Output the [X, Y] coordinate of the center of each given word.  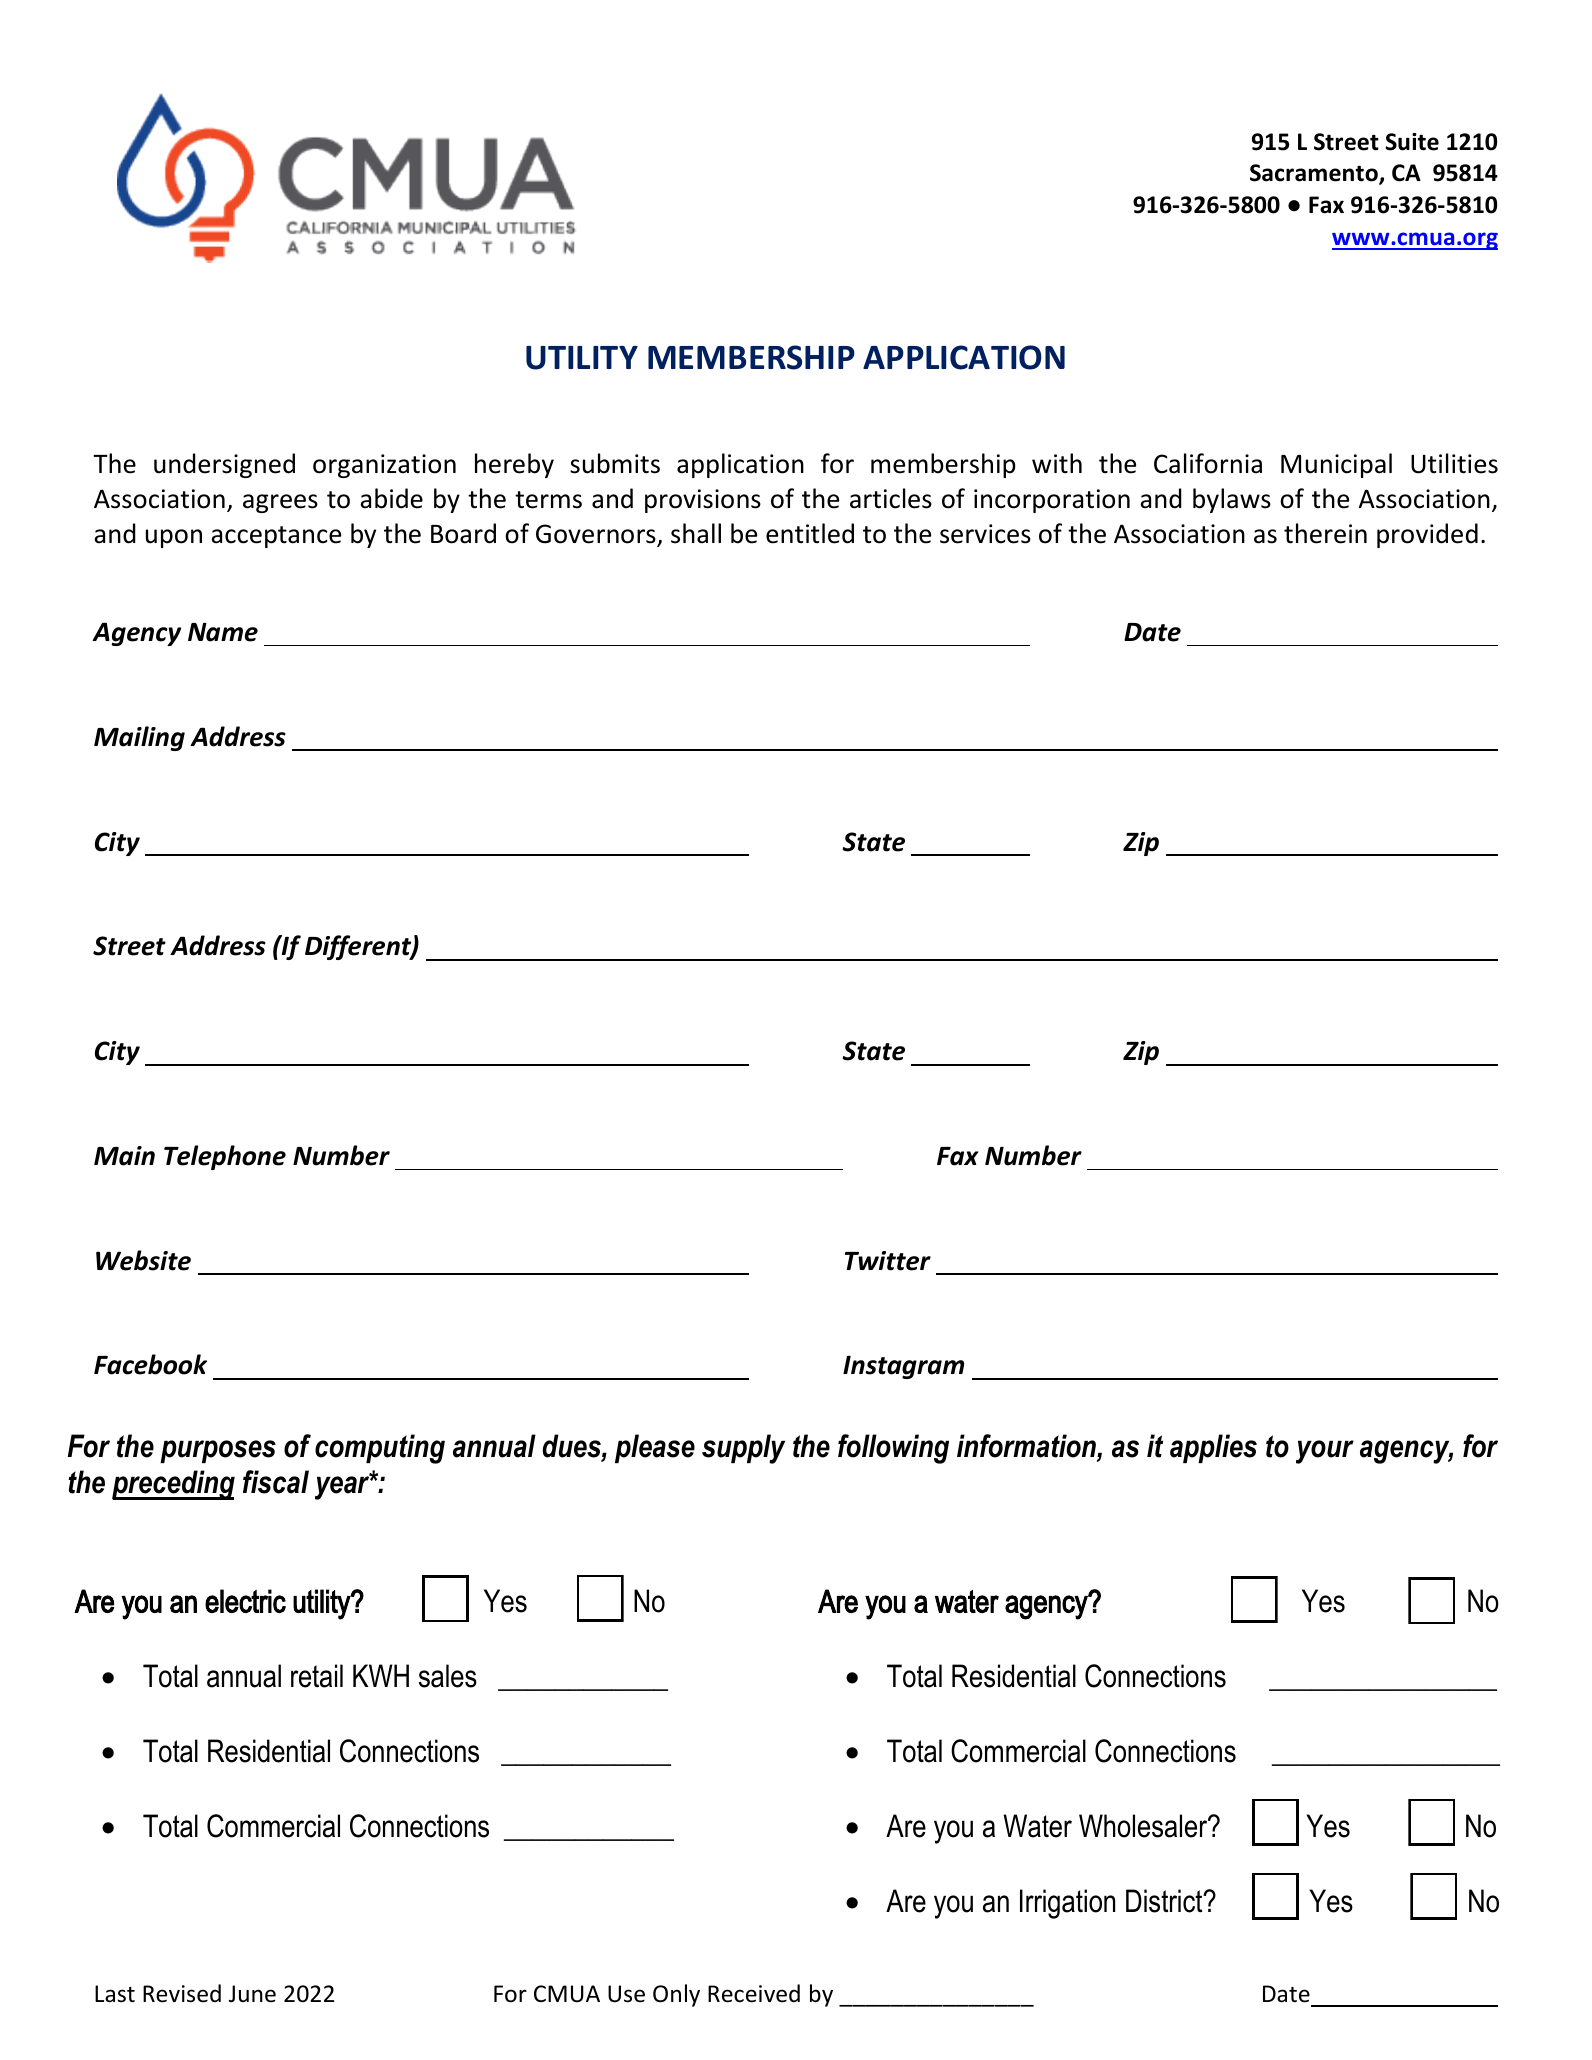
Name [223, 632]
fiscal [276, 1482]
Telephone [225, 1157]
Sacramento [1315, 174]
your [1325, 1452]
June [252, 1994]
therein [1325, 533]
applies [1213, 1448]
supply [743, 1449]
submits [615, 463]
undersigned [224, 465]
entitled [810, 533]
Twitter [888, 1261]
